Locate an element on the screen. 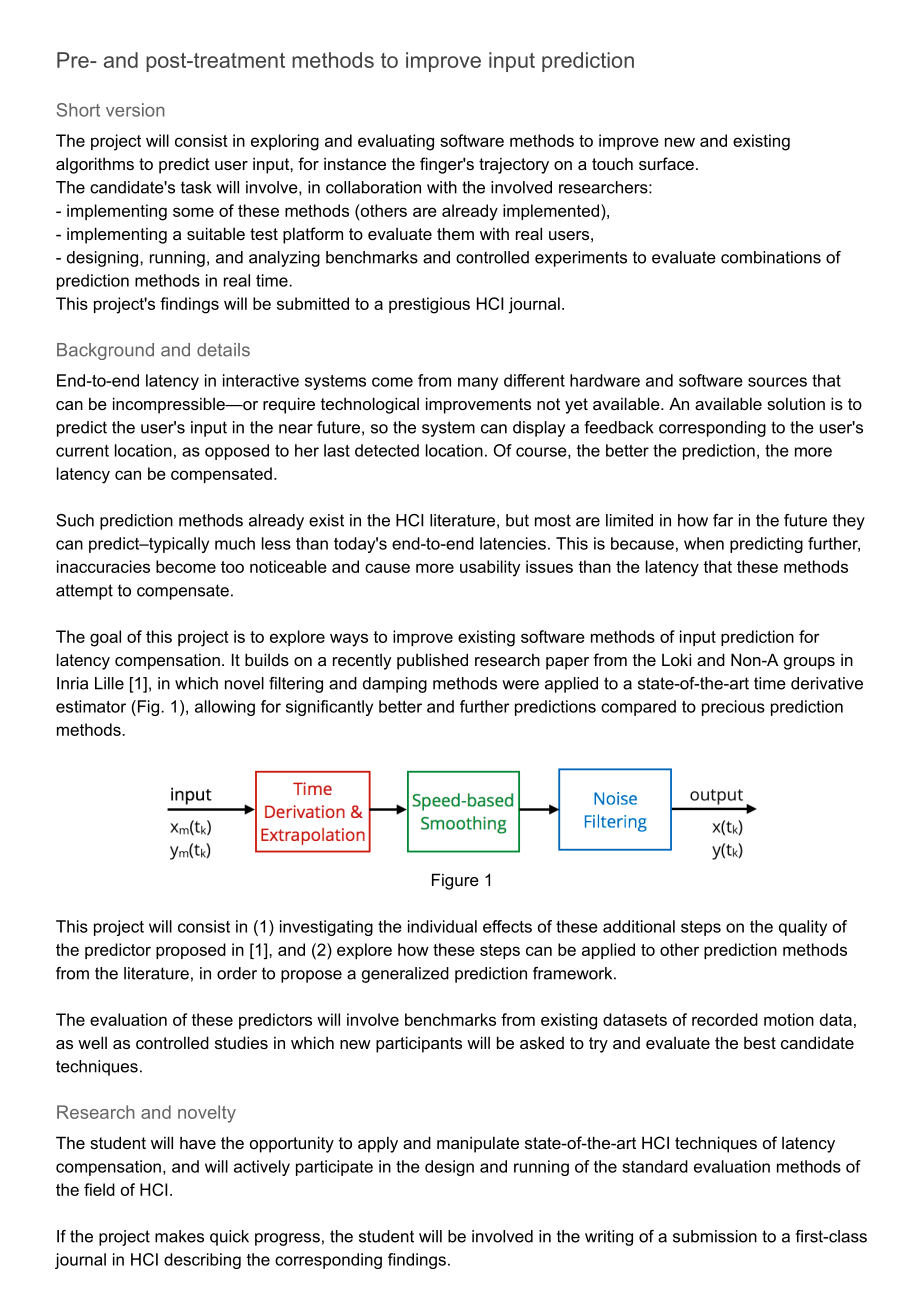 The width and height of the screenshot is (924, 1308). precious is located at coordinates (733, 708).
